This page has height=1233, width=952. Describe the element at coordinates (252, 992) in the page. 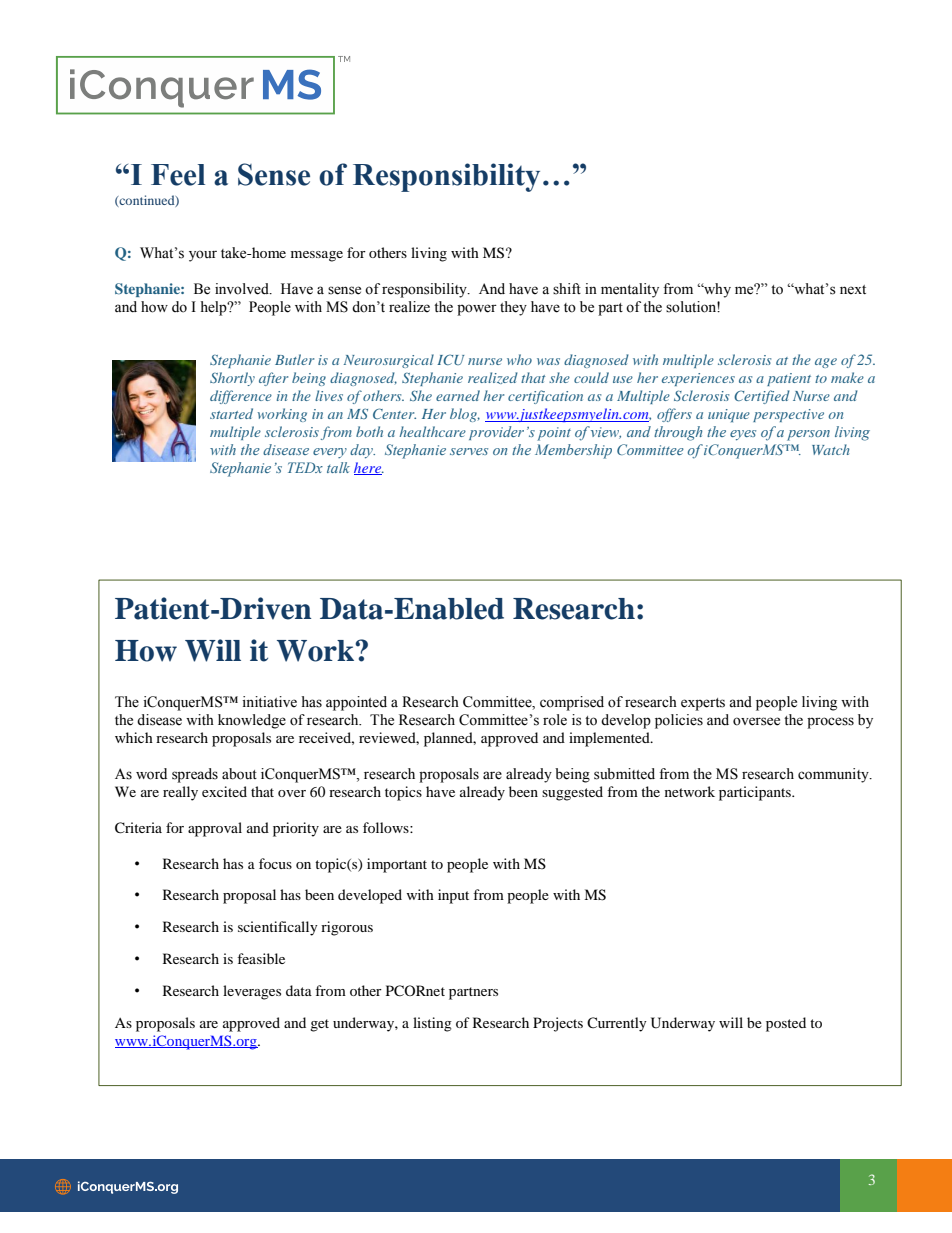

I see `leverages` at that location.
